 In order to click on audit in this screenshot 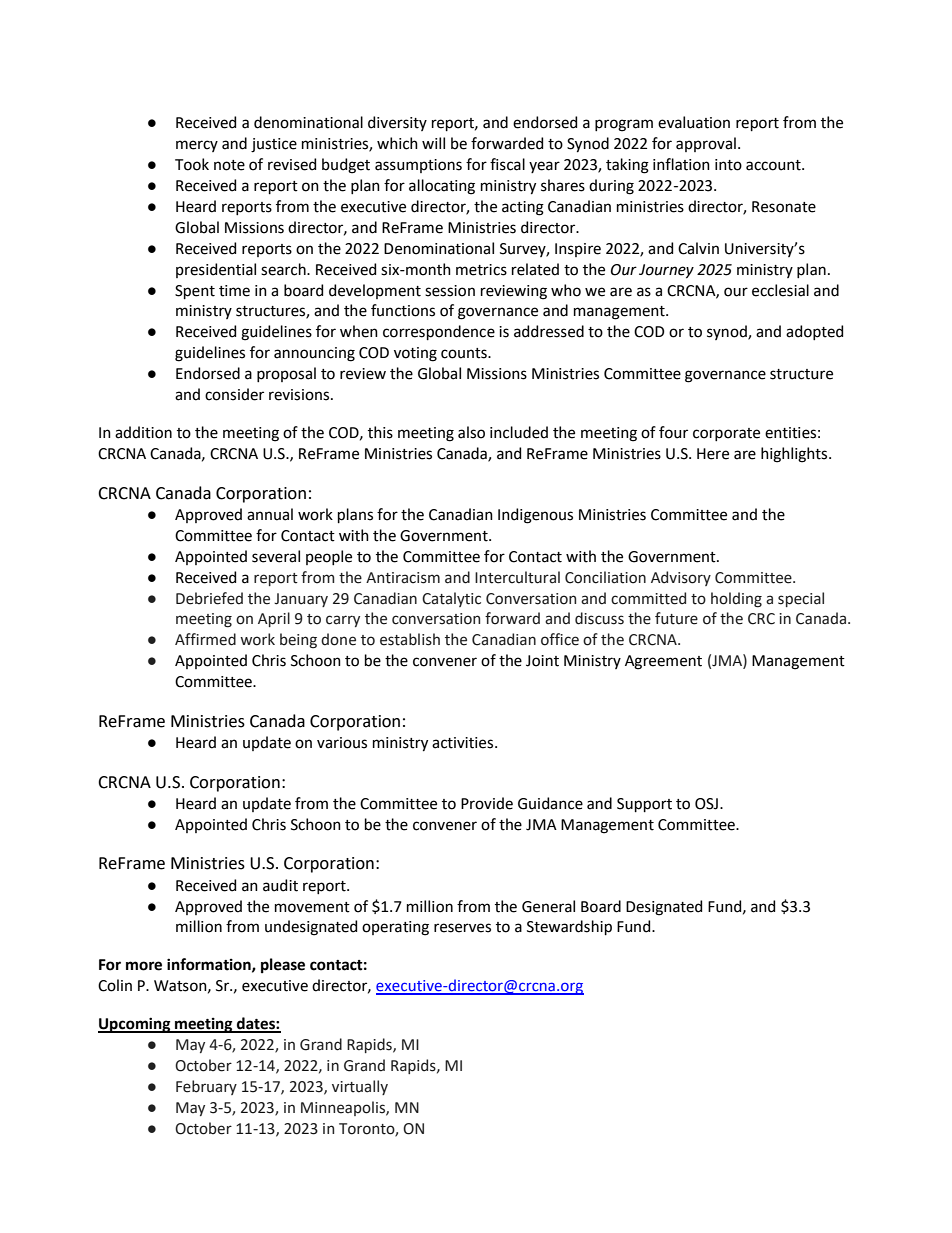, I will do `click(280, 885)`.
